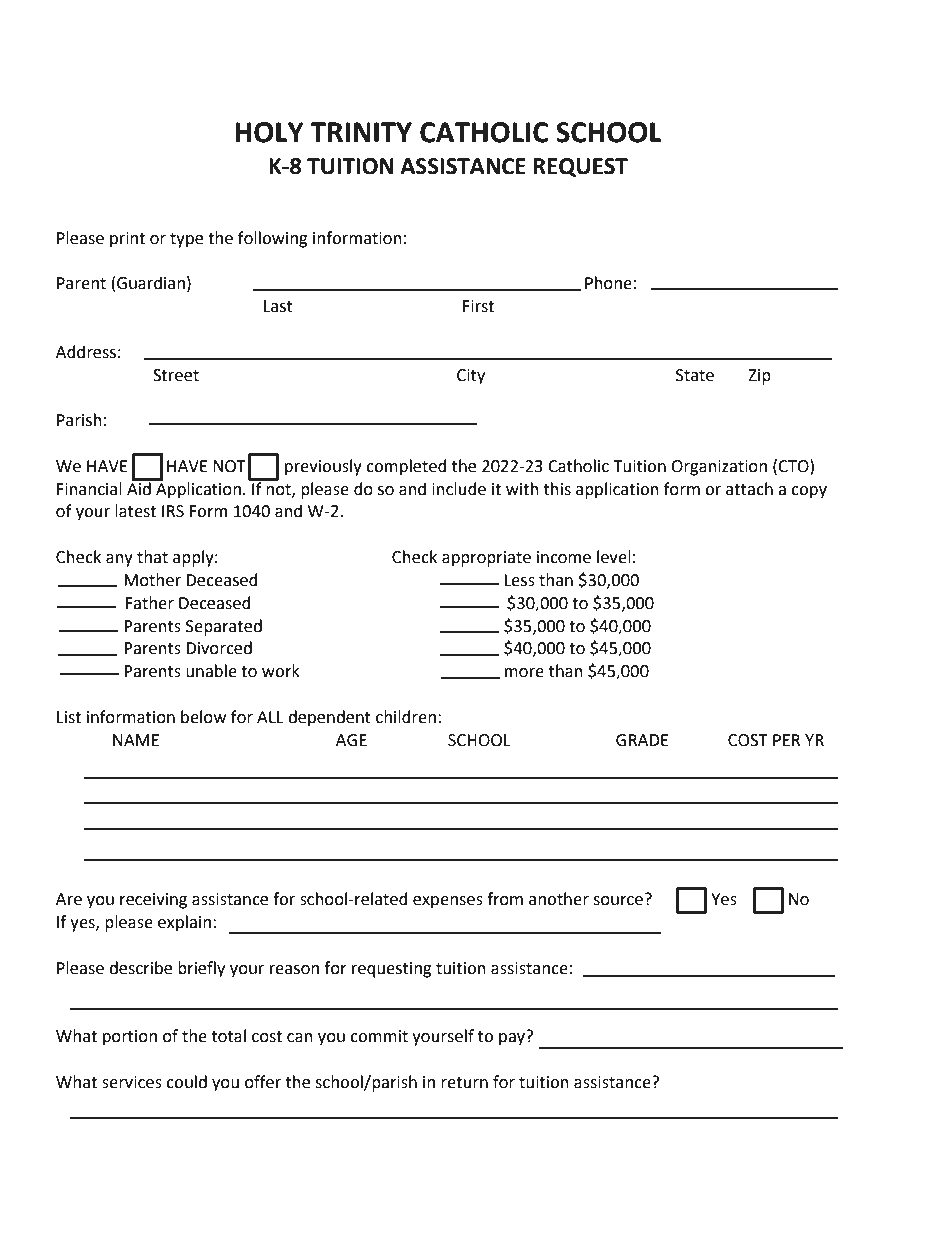 This image has height=1233, width=952. Describe the element at coordinates (513, 1038) in the image. I see `pay` at that location.
